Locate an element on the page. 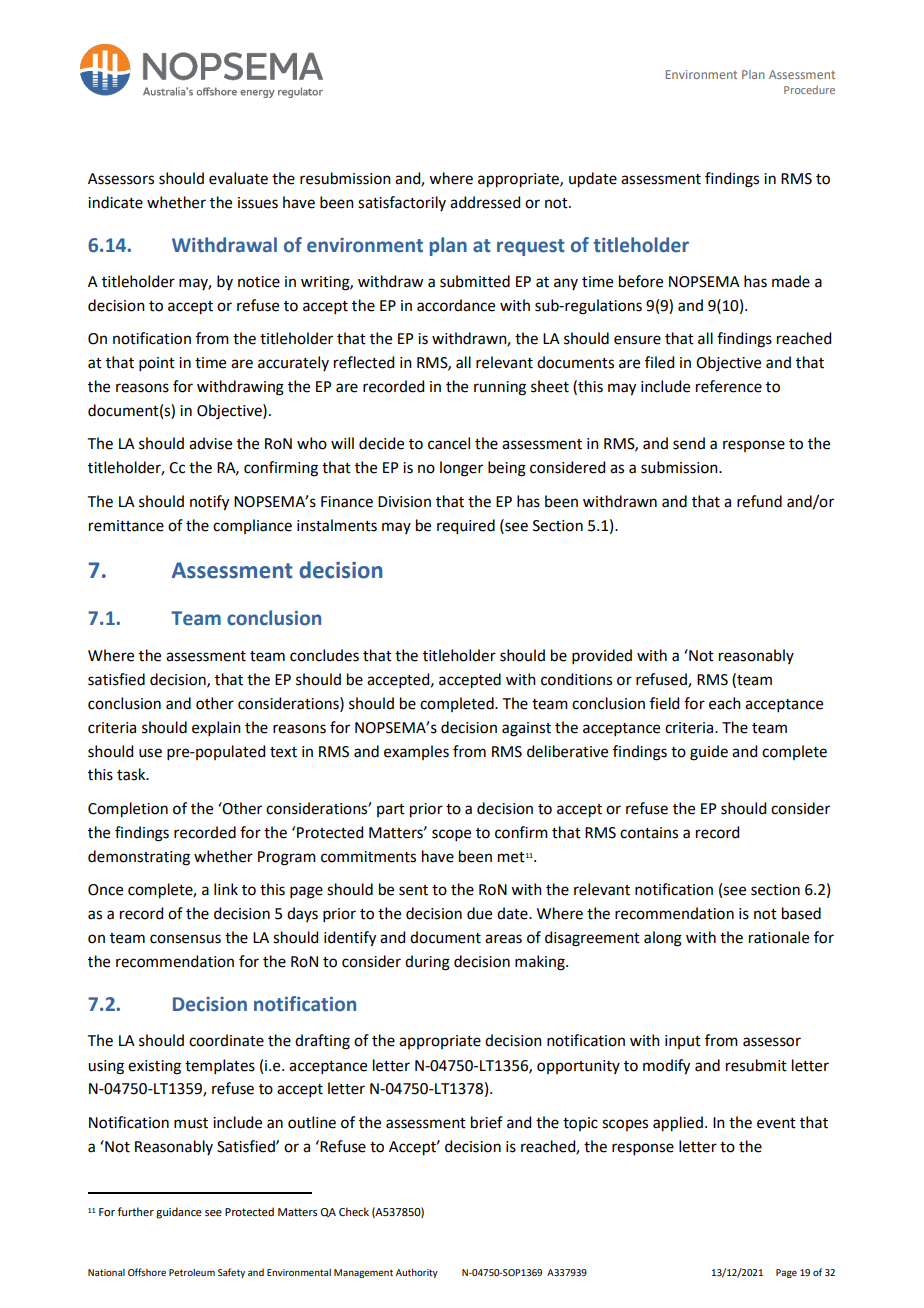 The image size is (924, 1308). guidance is located at coordinates (179, 1213).
